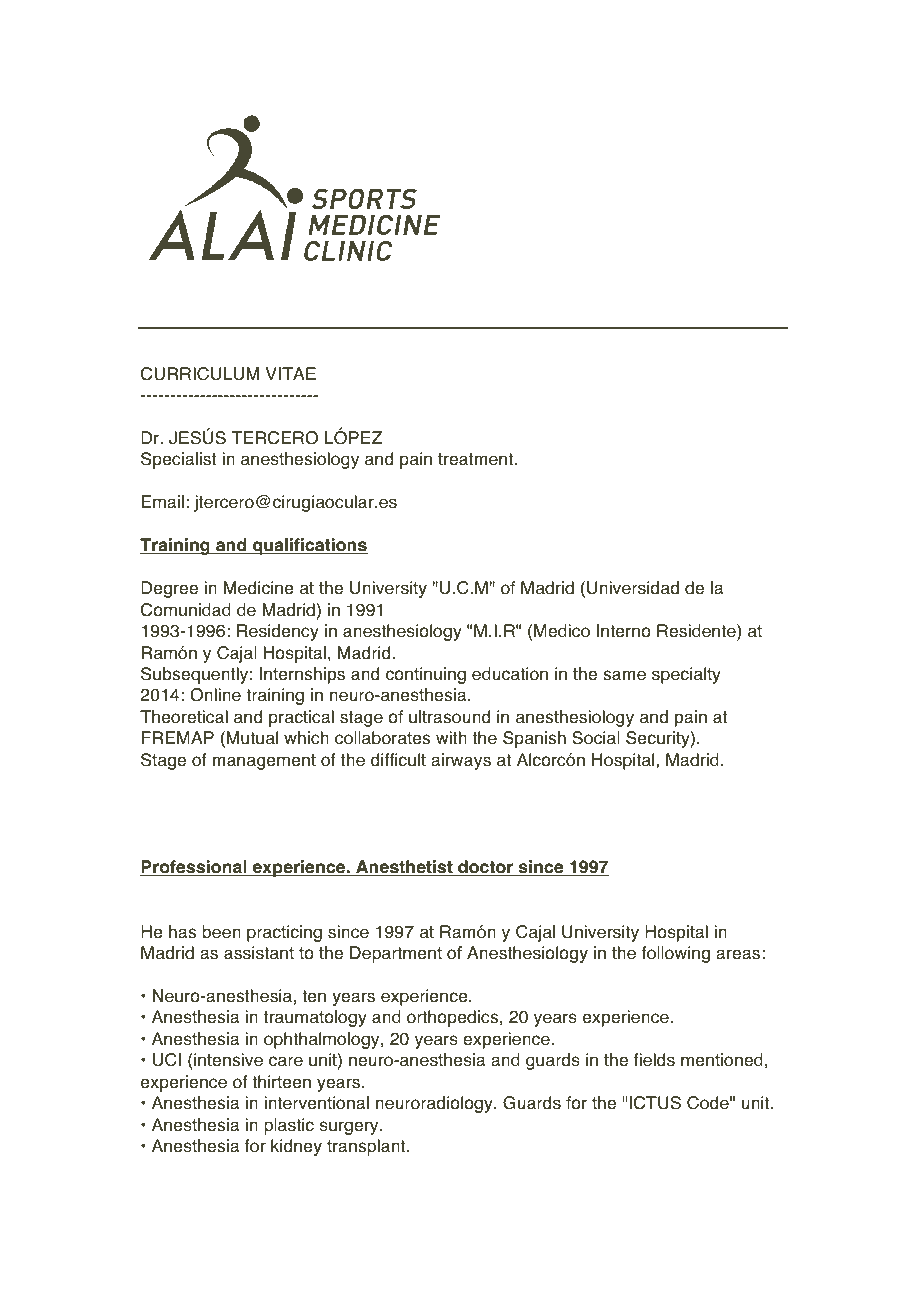 This screenshot has height=1308, width=924. I want to click on plastic, so click(289, 1126).
